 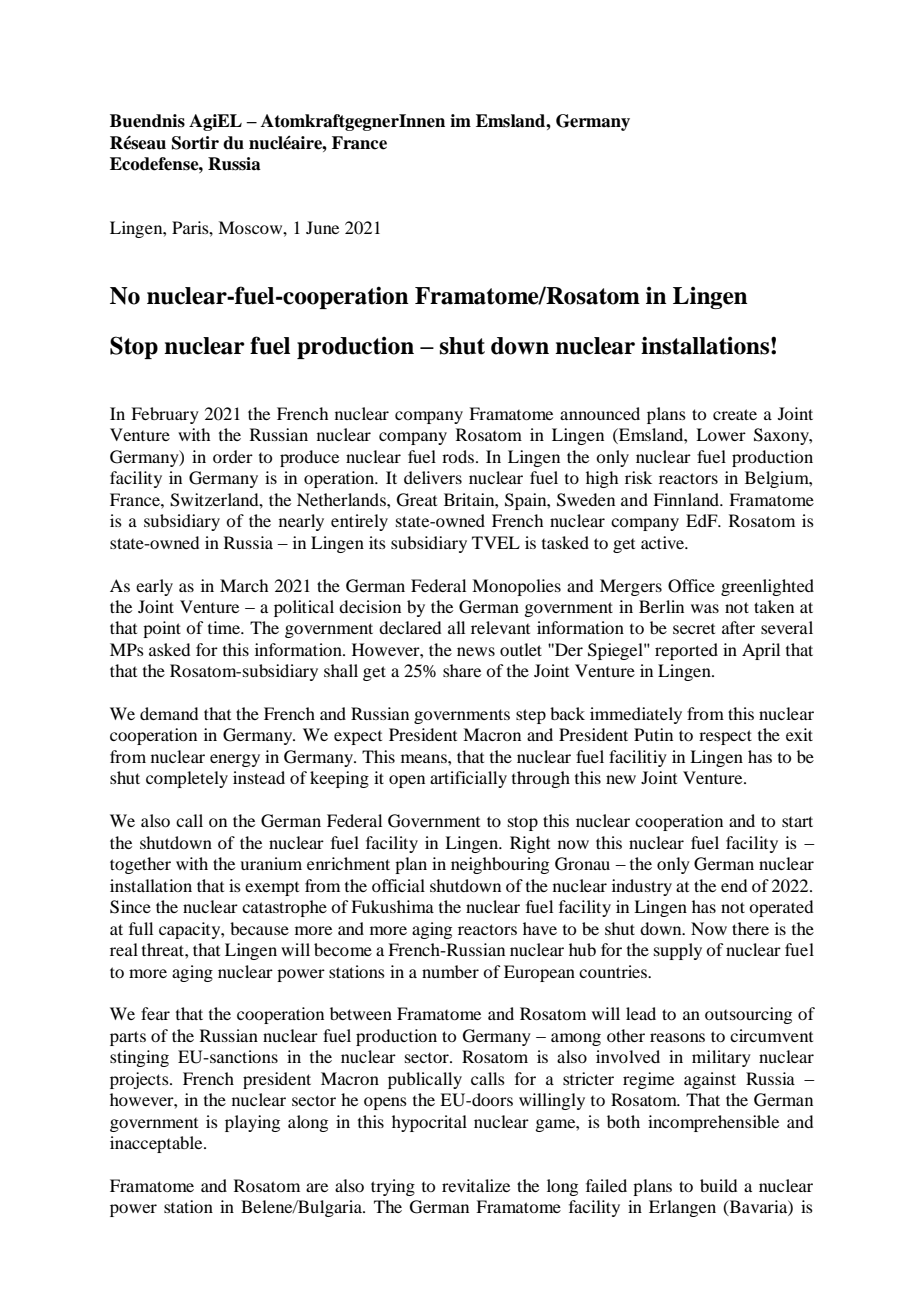 What do you see at coordinates (735, 414) in the document?
I see `create` at bounding box center [735, 414].
